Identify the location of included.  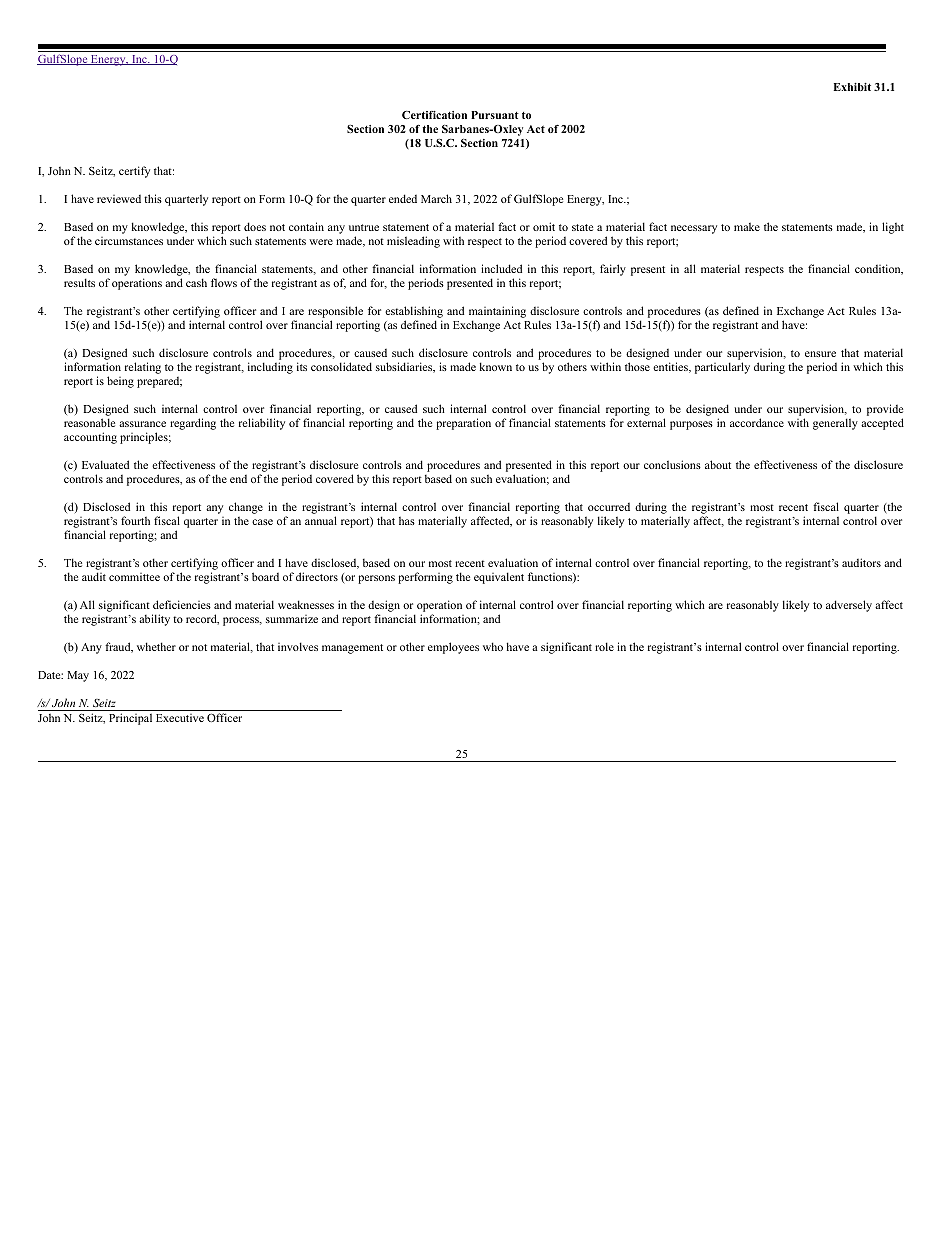
(501, 268).
